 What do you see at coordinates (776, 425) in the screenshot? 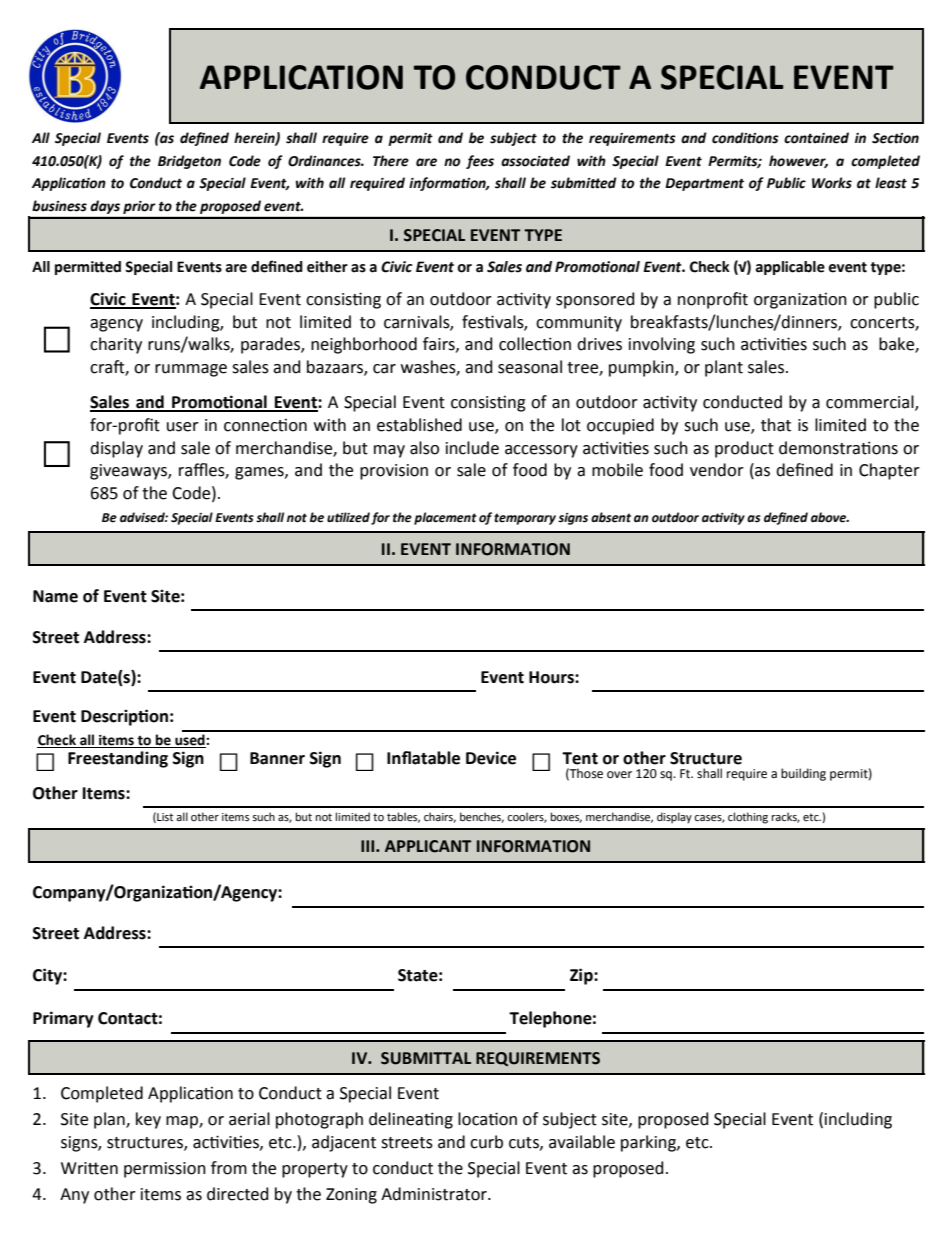
I see `that` at bounding box center [776, 425].
